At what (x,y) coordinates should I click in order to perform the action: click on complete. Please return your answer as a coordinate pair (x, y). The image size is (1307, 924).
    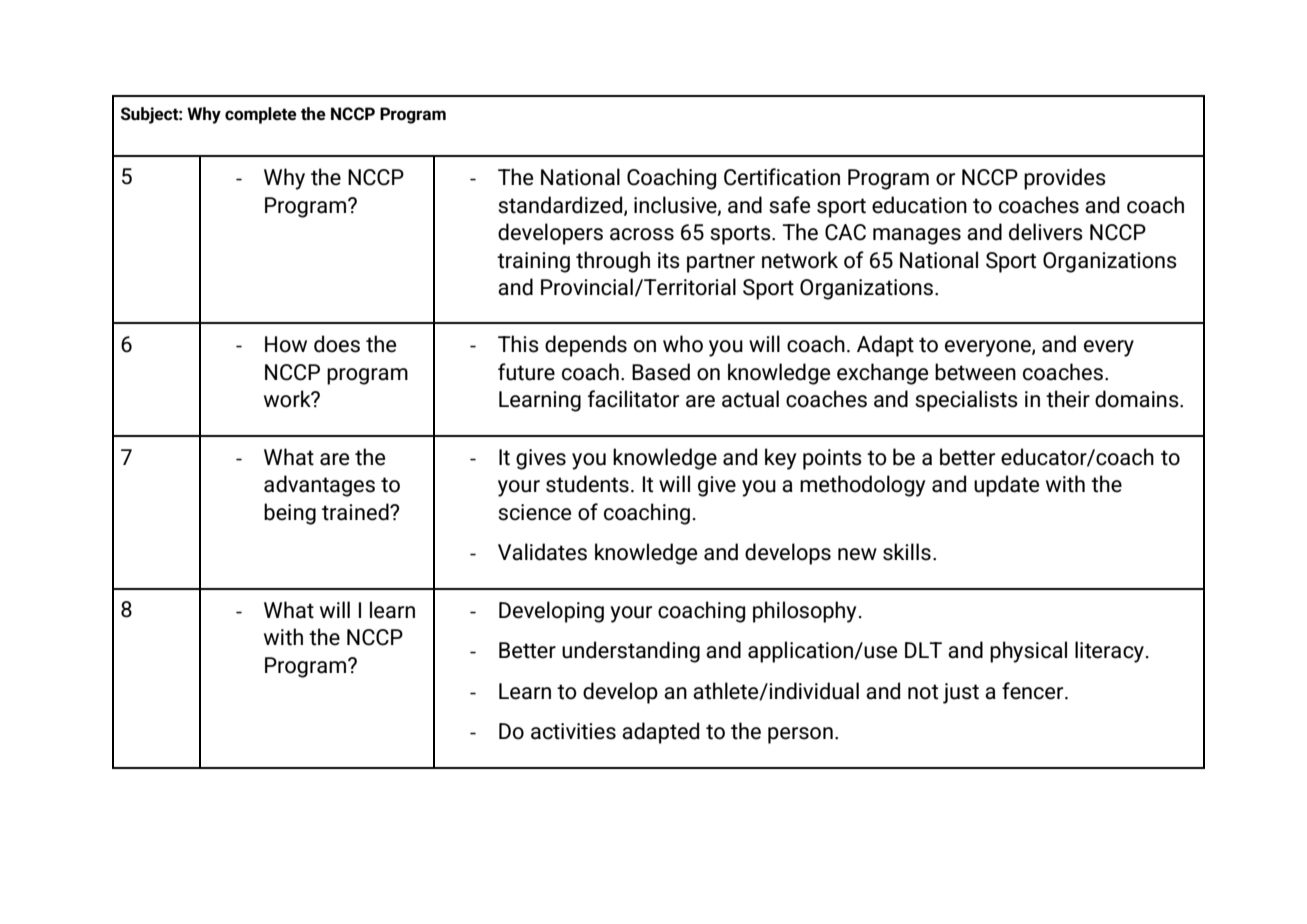
    Looking at the image, I should click on (261, 115).
